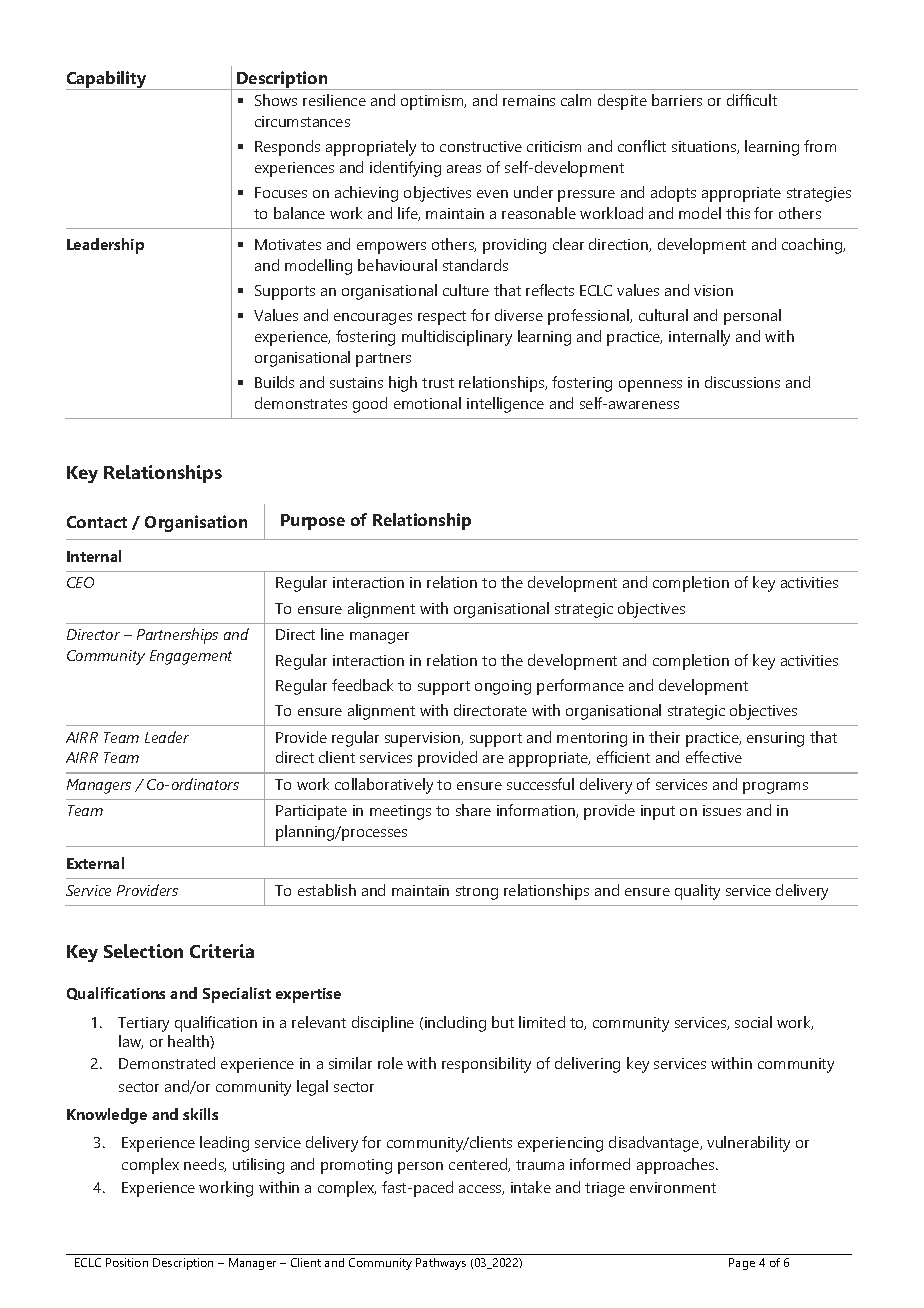 This screenshot has width=924, height=1308. I want to click on Position, so click(127, 1262).
